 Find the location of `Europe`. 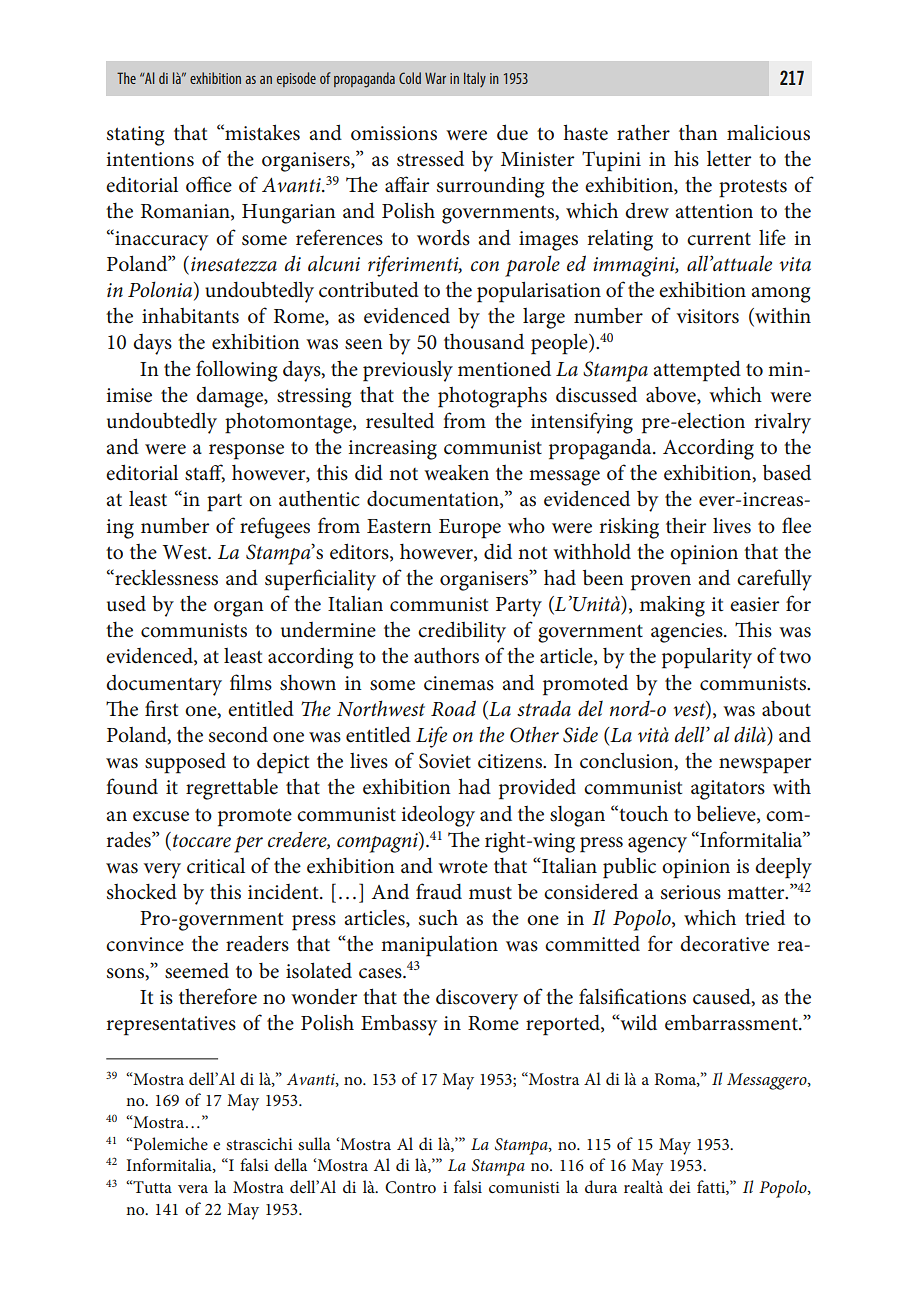

Europe is located at coordinates (470, 529).
